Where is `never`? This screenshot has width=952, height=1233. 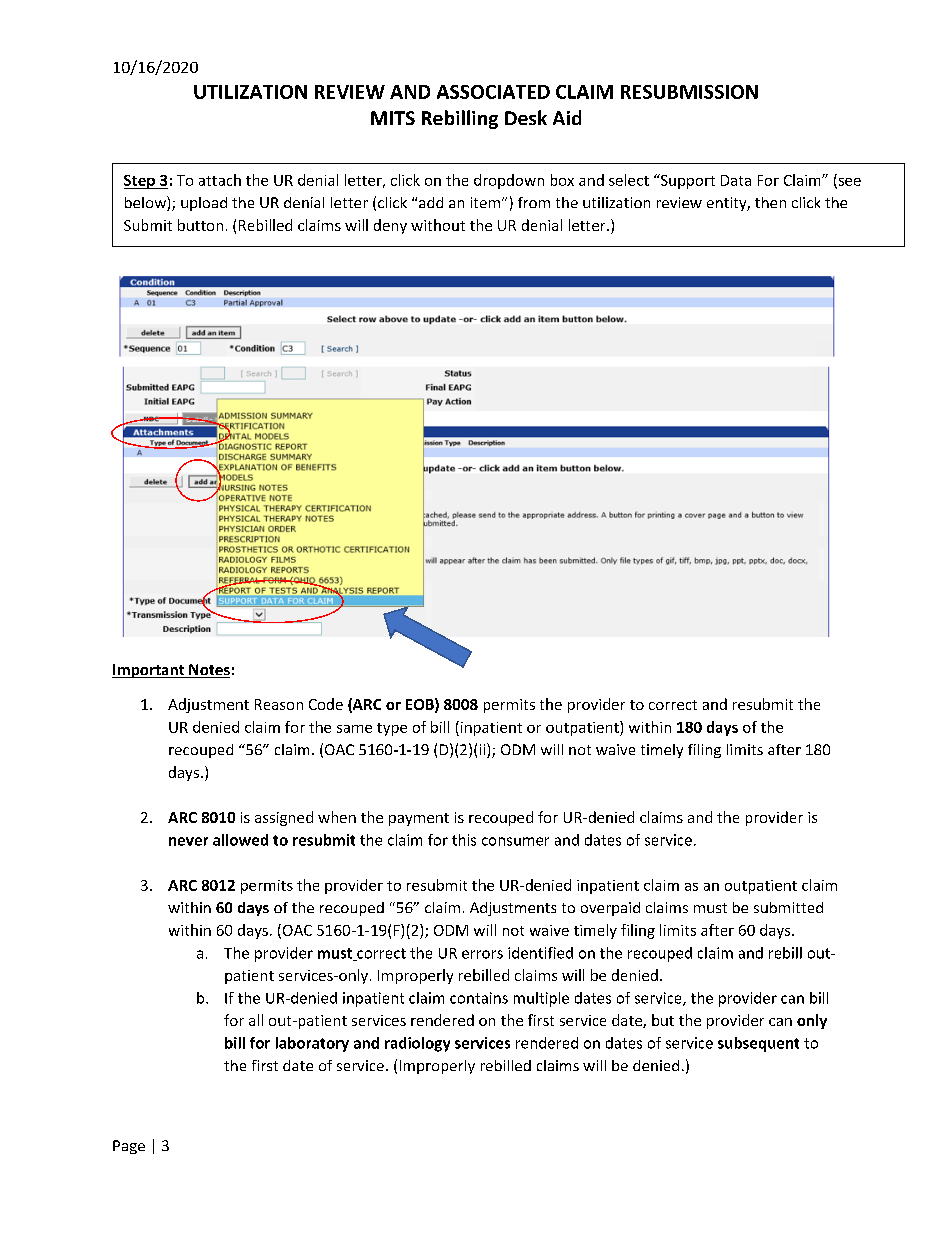
never is located at coordinates (188, 841).
